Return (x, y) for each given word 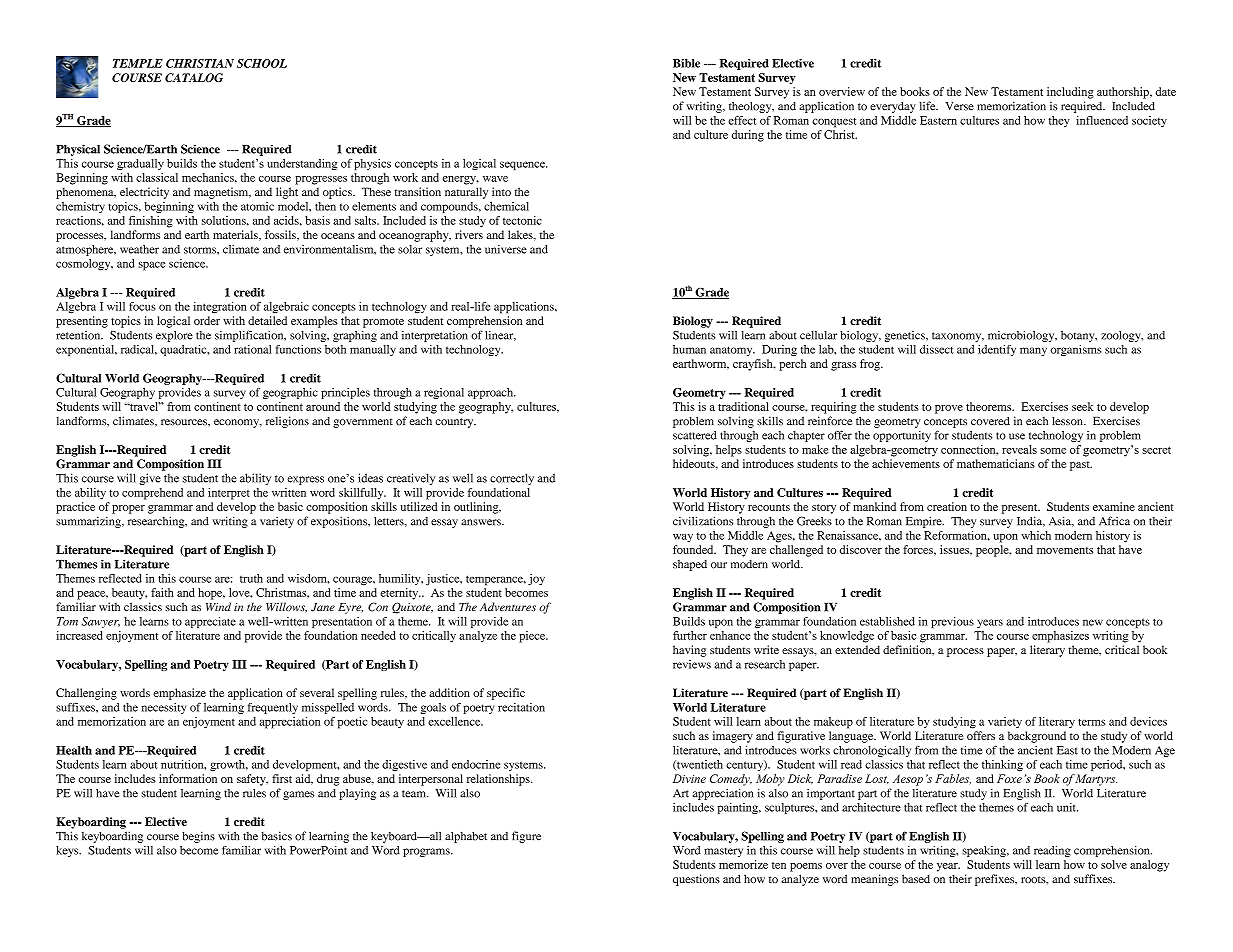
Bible (686, 63)
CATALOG (194, 77)
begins (198, 837)
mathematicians (996, 463)
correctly (512, 479)
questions (696, 880)
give (150, 479)
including (1070, 93)
